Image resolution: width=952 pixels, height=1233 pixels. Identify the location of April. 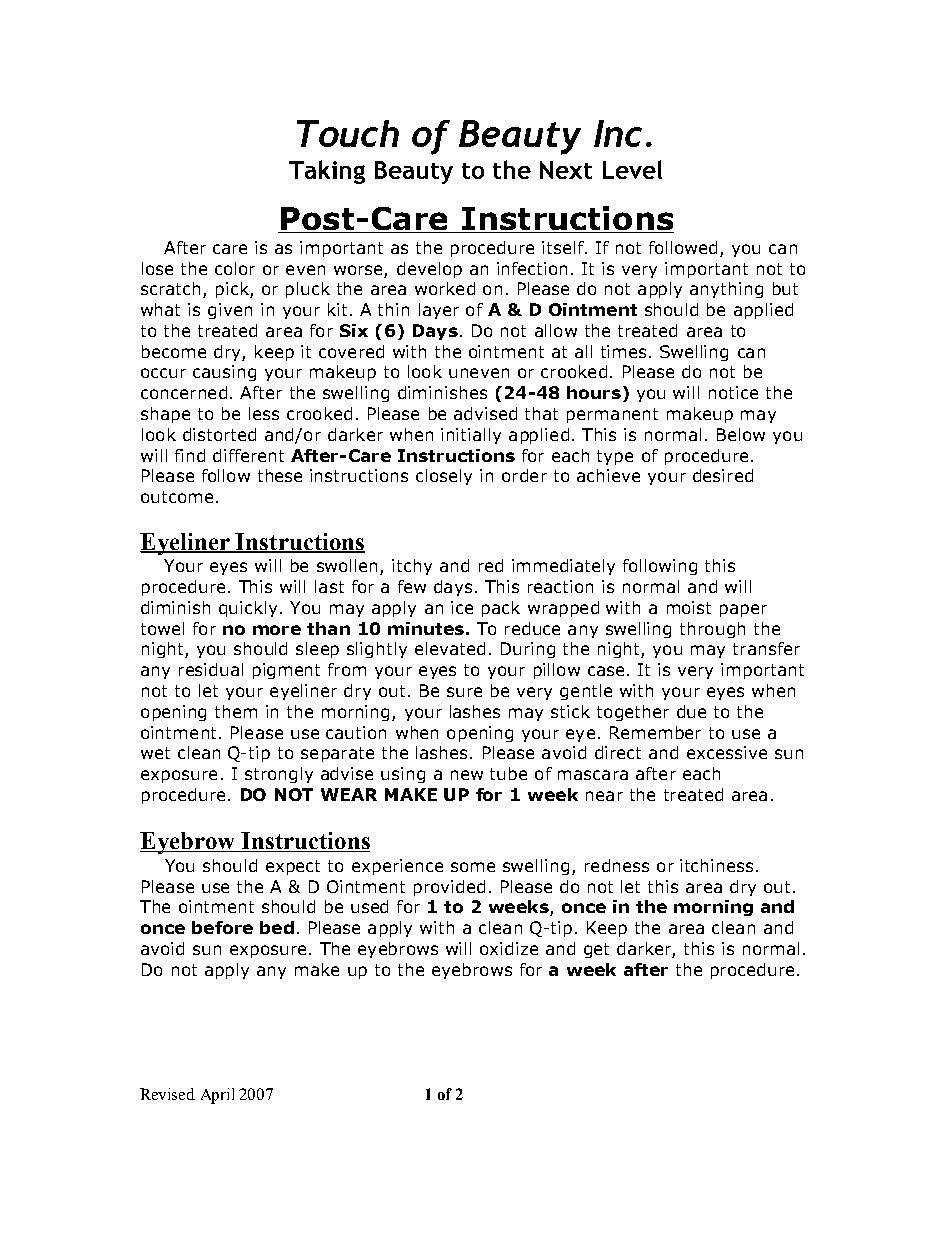
(217, 1096).
